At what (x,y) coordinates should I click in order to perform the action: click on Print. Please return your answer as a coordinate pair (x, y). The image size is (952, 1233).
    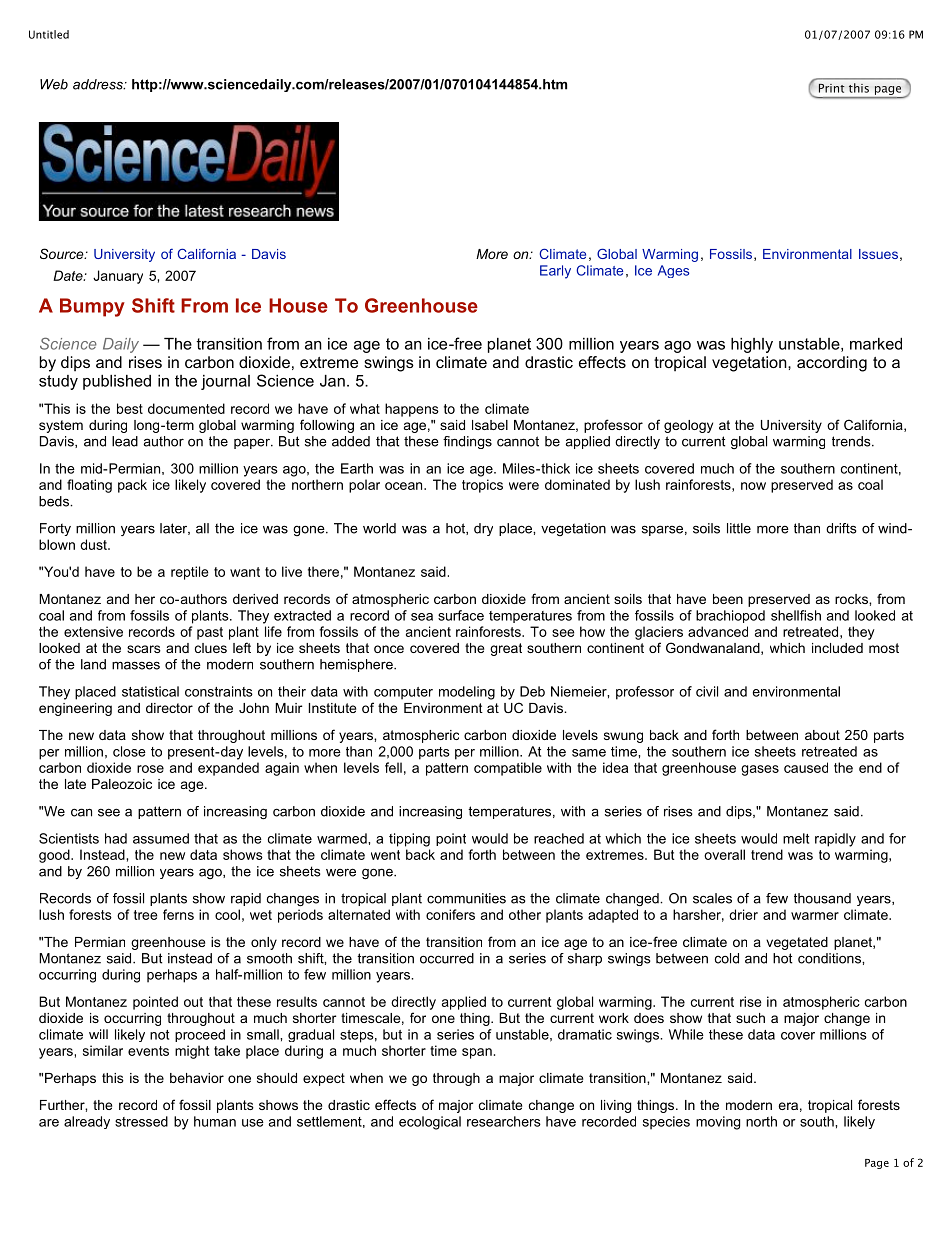
    Looking at the image, I should click on (832, 88).
